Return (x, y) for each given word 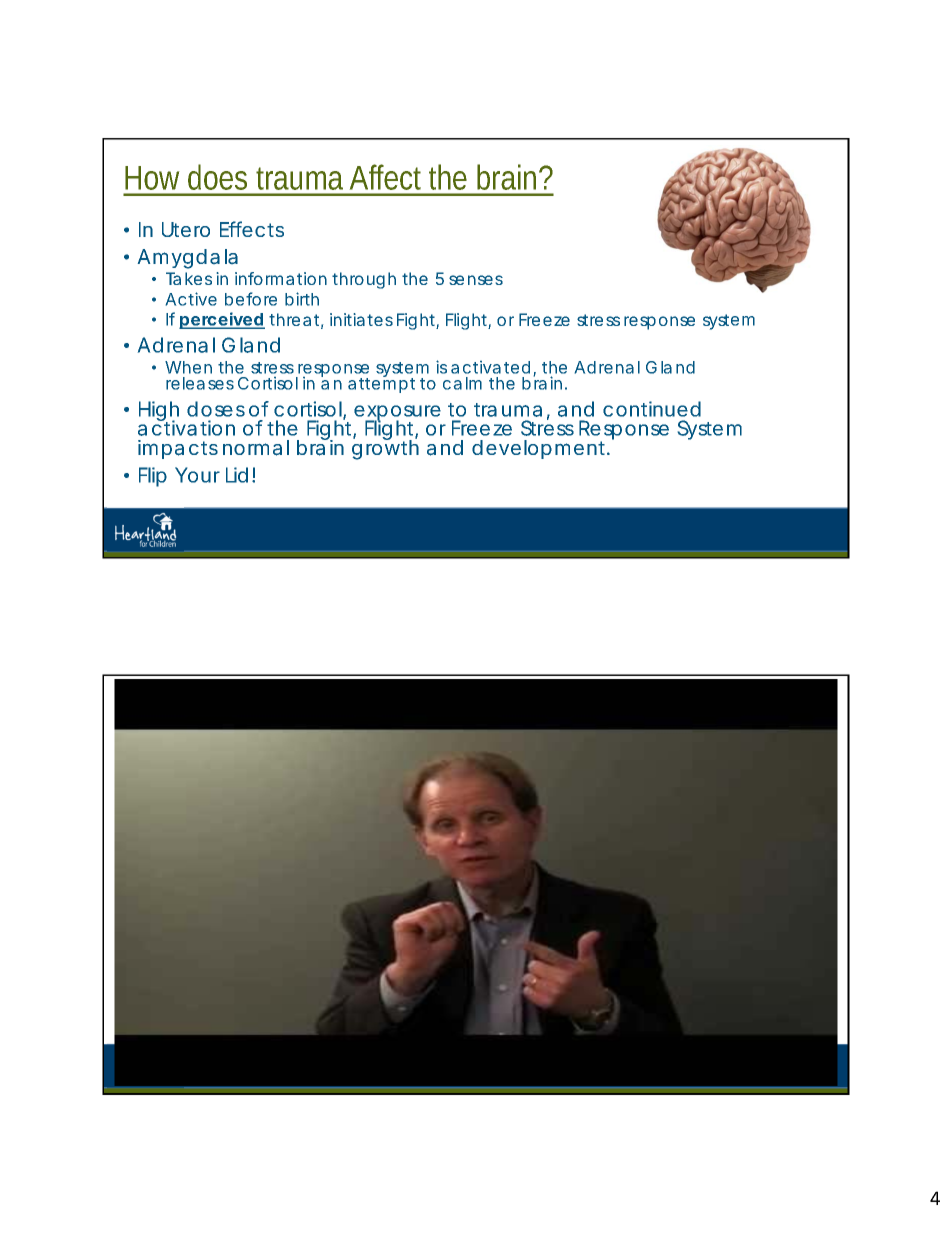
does (217, 177)
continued (652, 409)
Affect (390, 177)
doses (216, 409)
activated (490, 367)
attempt (381, 384)
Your (197, 475)
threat (296, 321)
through (364, 280)
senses (476, 280)
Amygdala (188, 259)
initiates (361, 319)
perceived (222, 320)
